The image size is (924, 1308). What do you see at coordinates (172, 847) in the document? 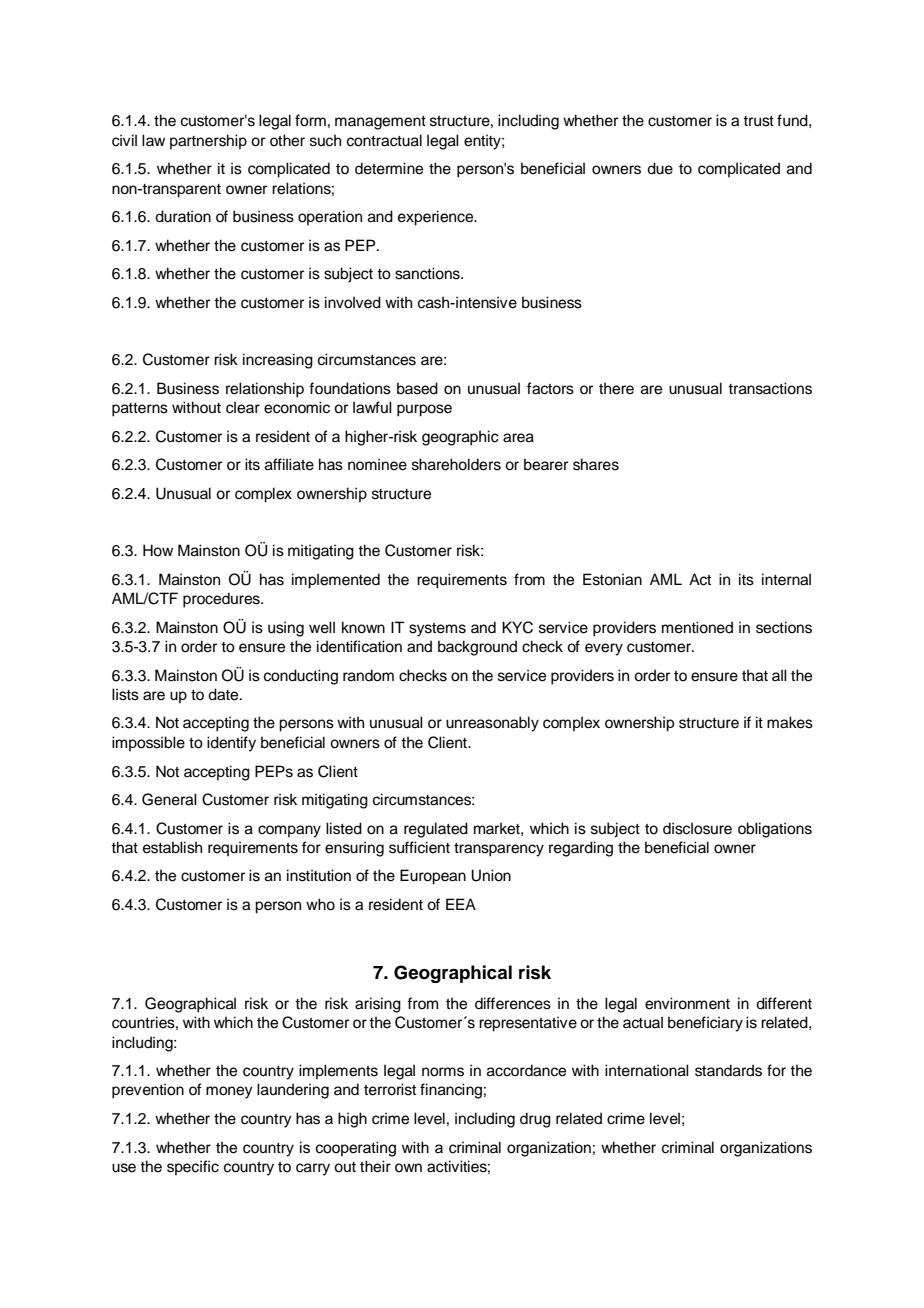
I see `establish` at bounding box center [172, 847].
